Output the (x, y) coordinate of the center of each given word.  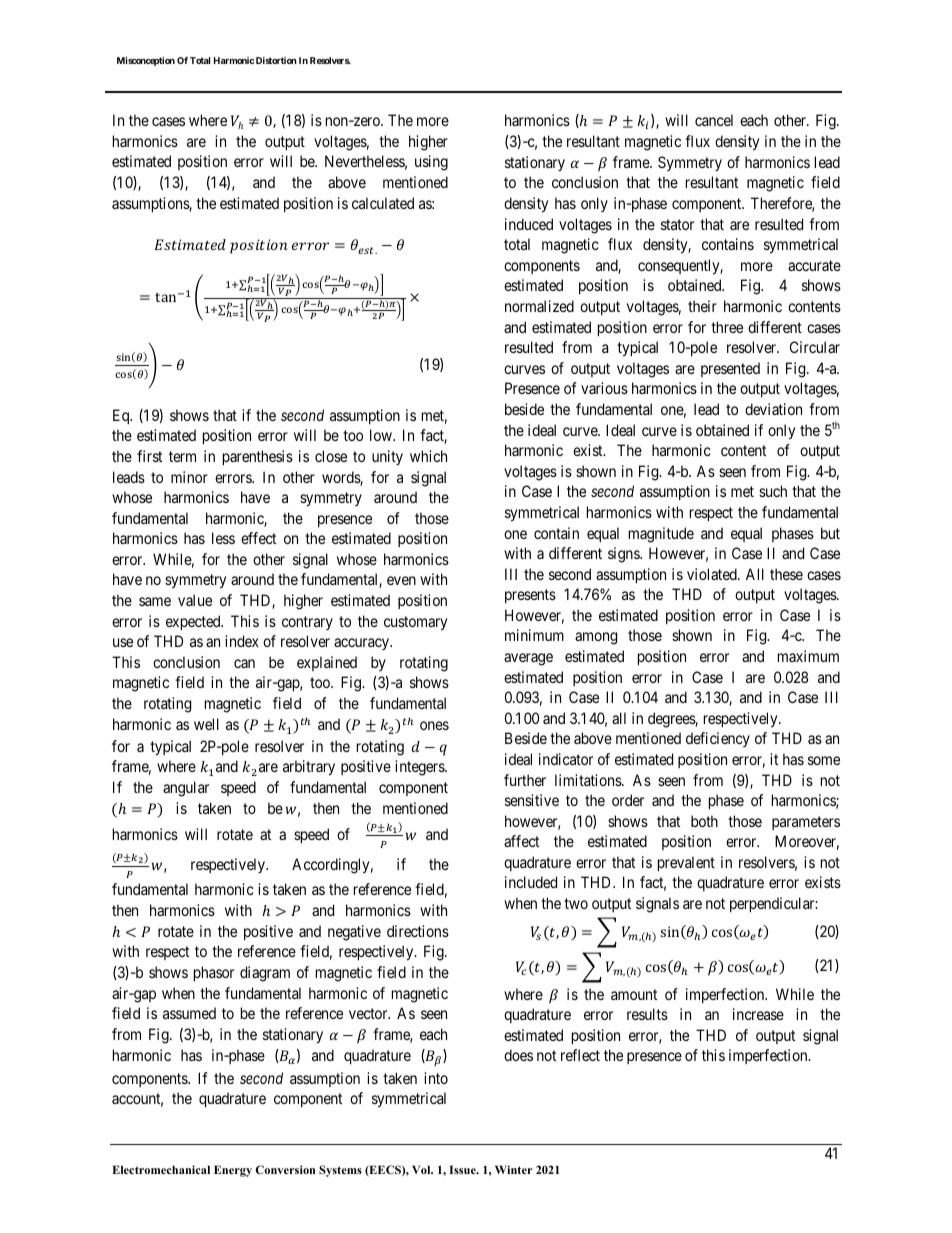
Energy (233, 1171)
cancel (714, 120)
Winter (513, 1169)
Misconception (146, 61)
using (431, 163)
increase (758, 1014)
